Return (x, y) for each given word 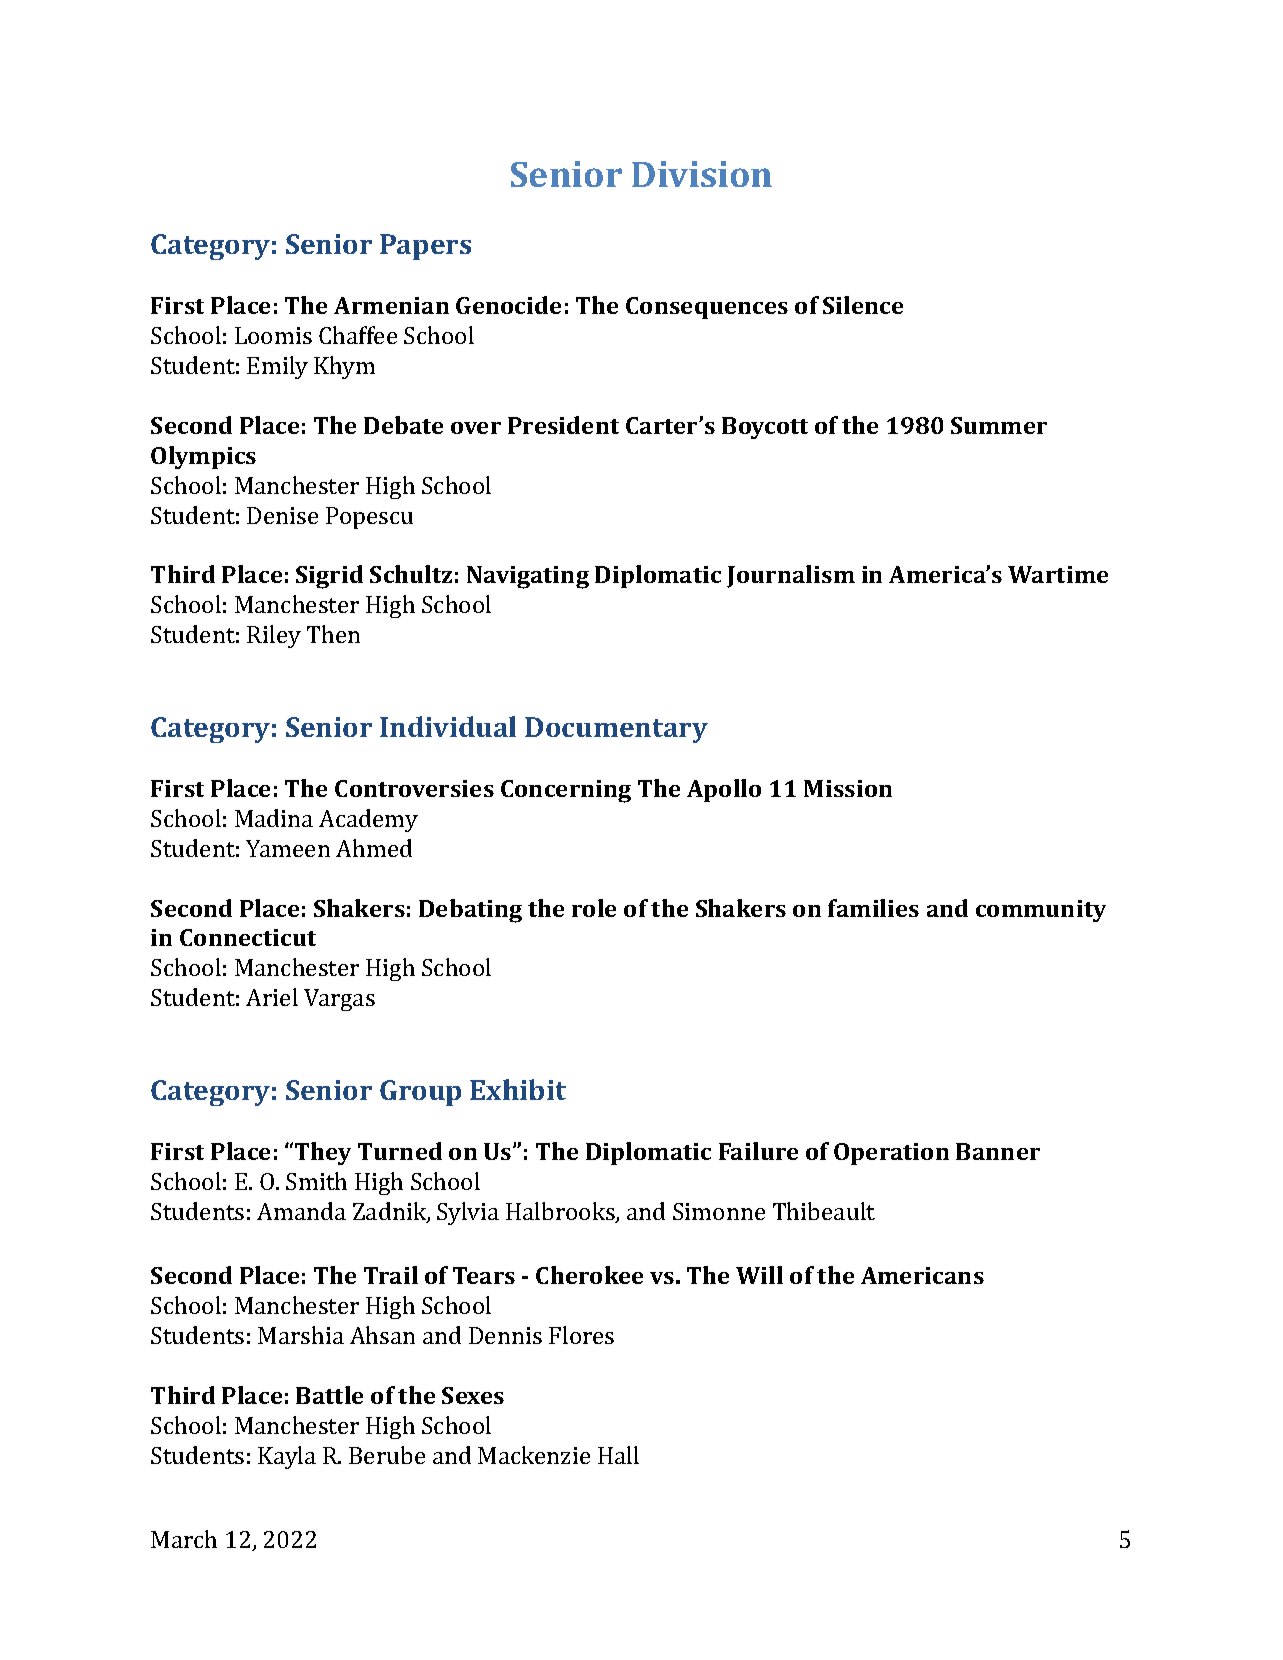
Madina (274, 818)
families (873, 908)
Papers (425, 247)
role (594, 908)
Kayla (287, 1457)
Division (702, 174)
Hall (618, 1455)
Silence (863, 305)
